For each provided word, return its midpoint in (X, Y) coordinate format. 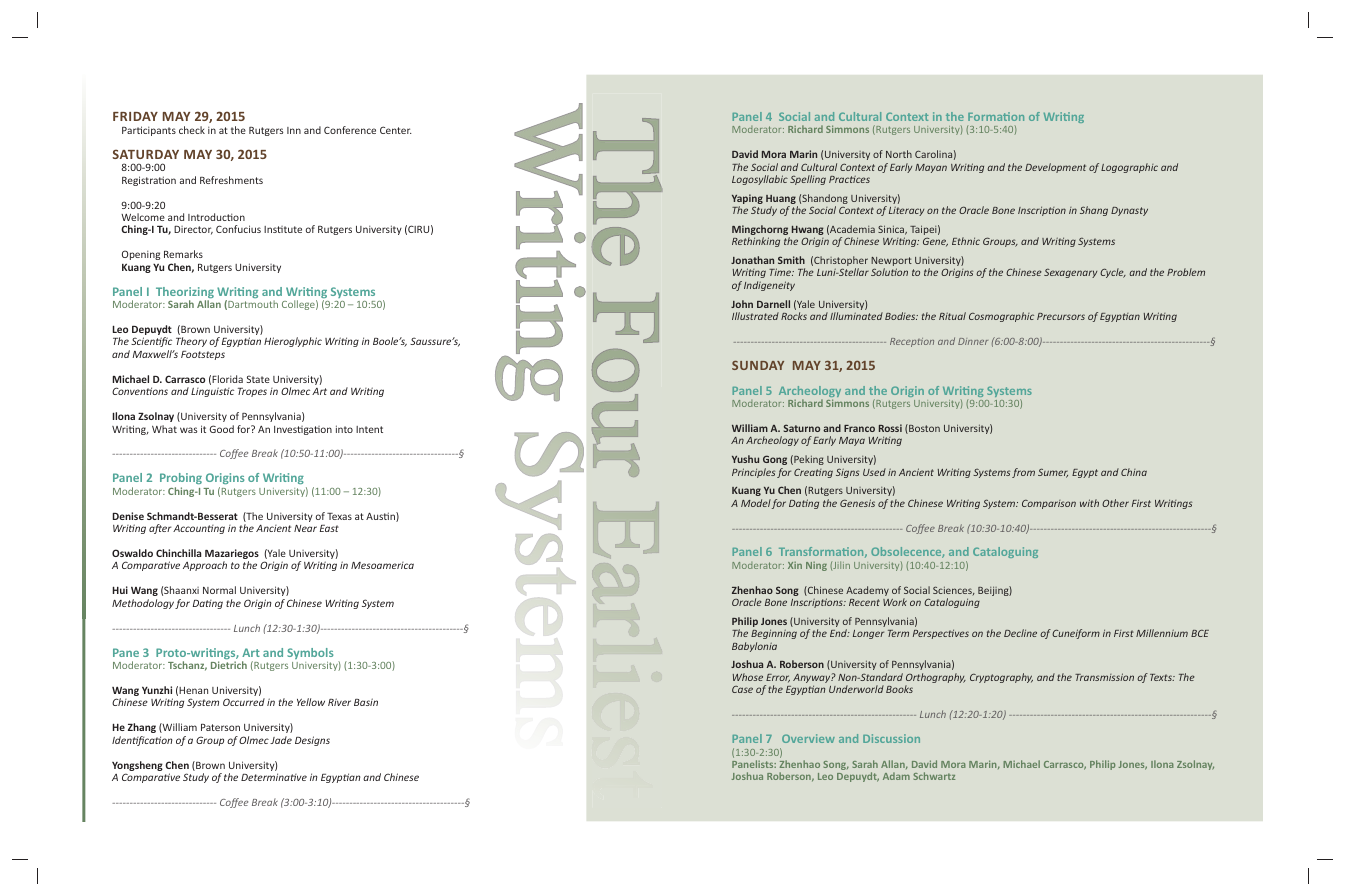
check (192, 130)
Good (222, 429)
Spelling (808, 180)
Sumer (1053, 473)
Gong (775, 460)
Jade (281, 740)
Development (1055, 168)
